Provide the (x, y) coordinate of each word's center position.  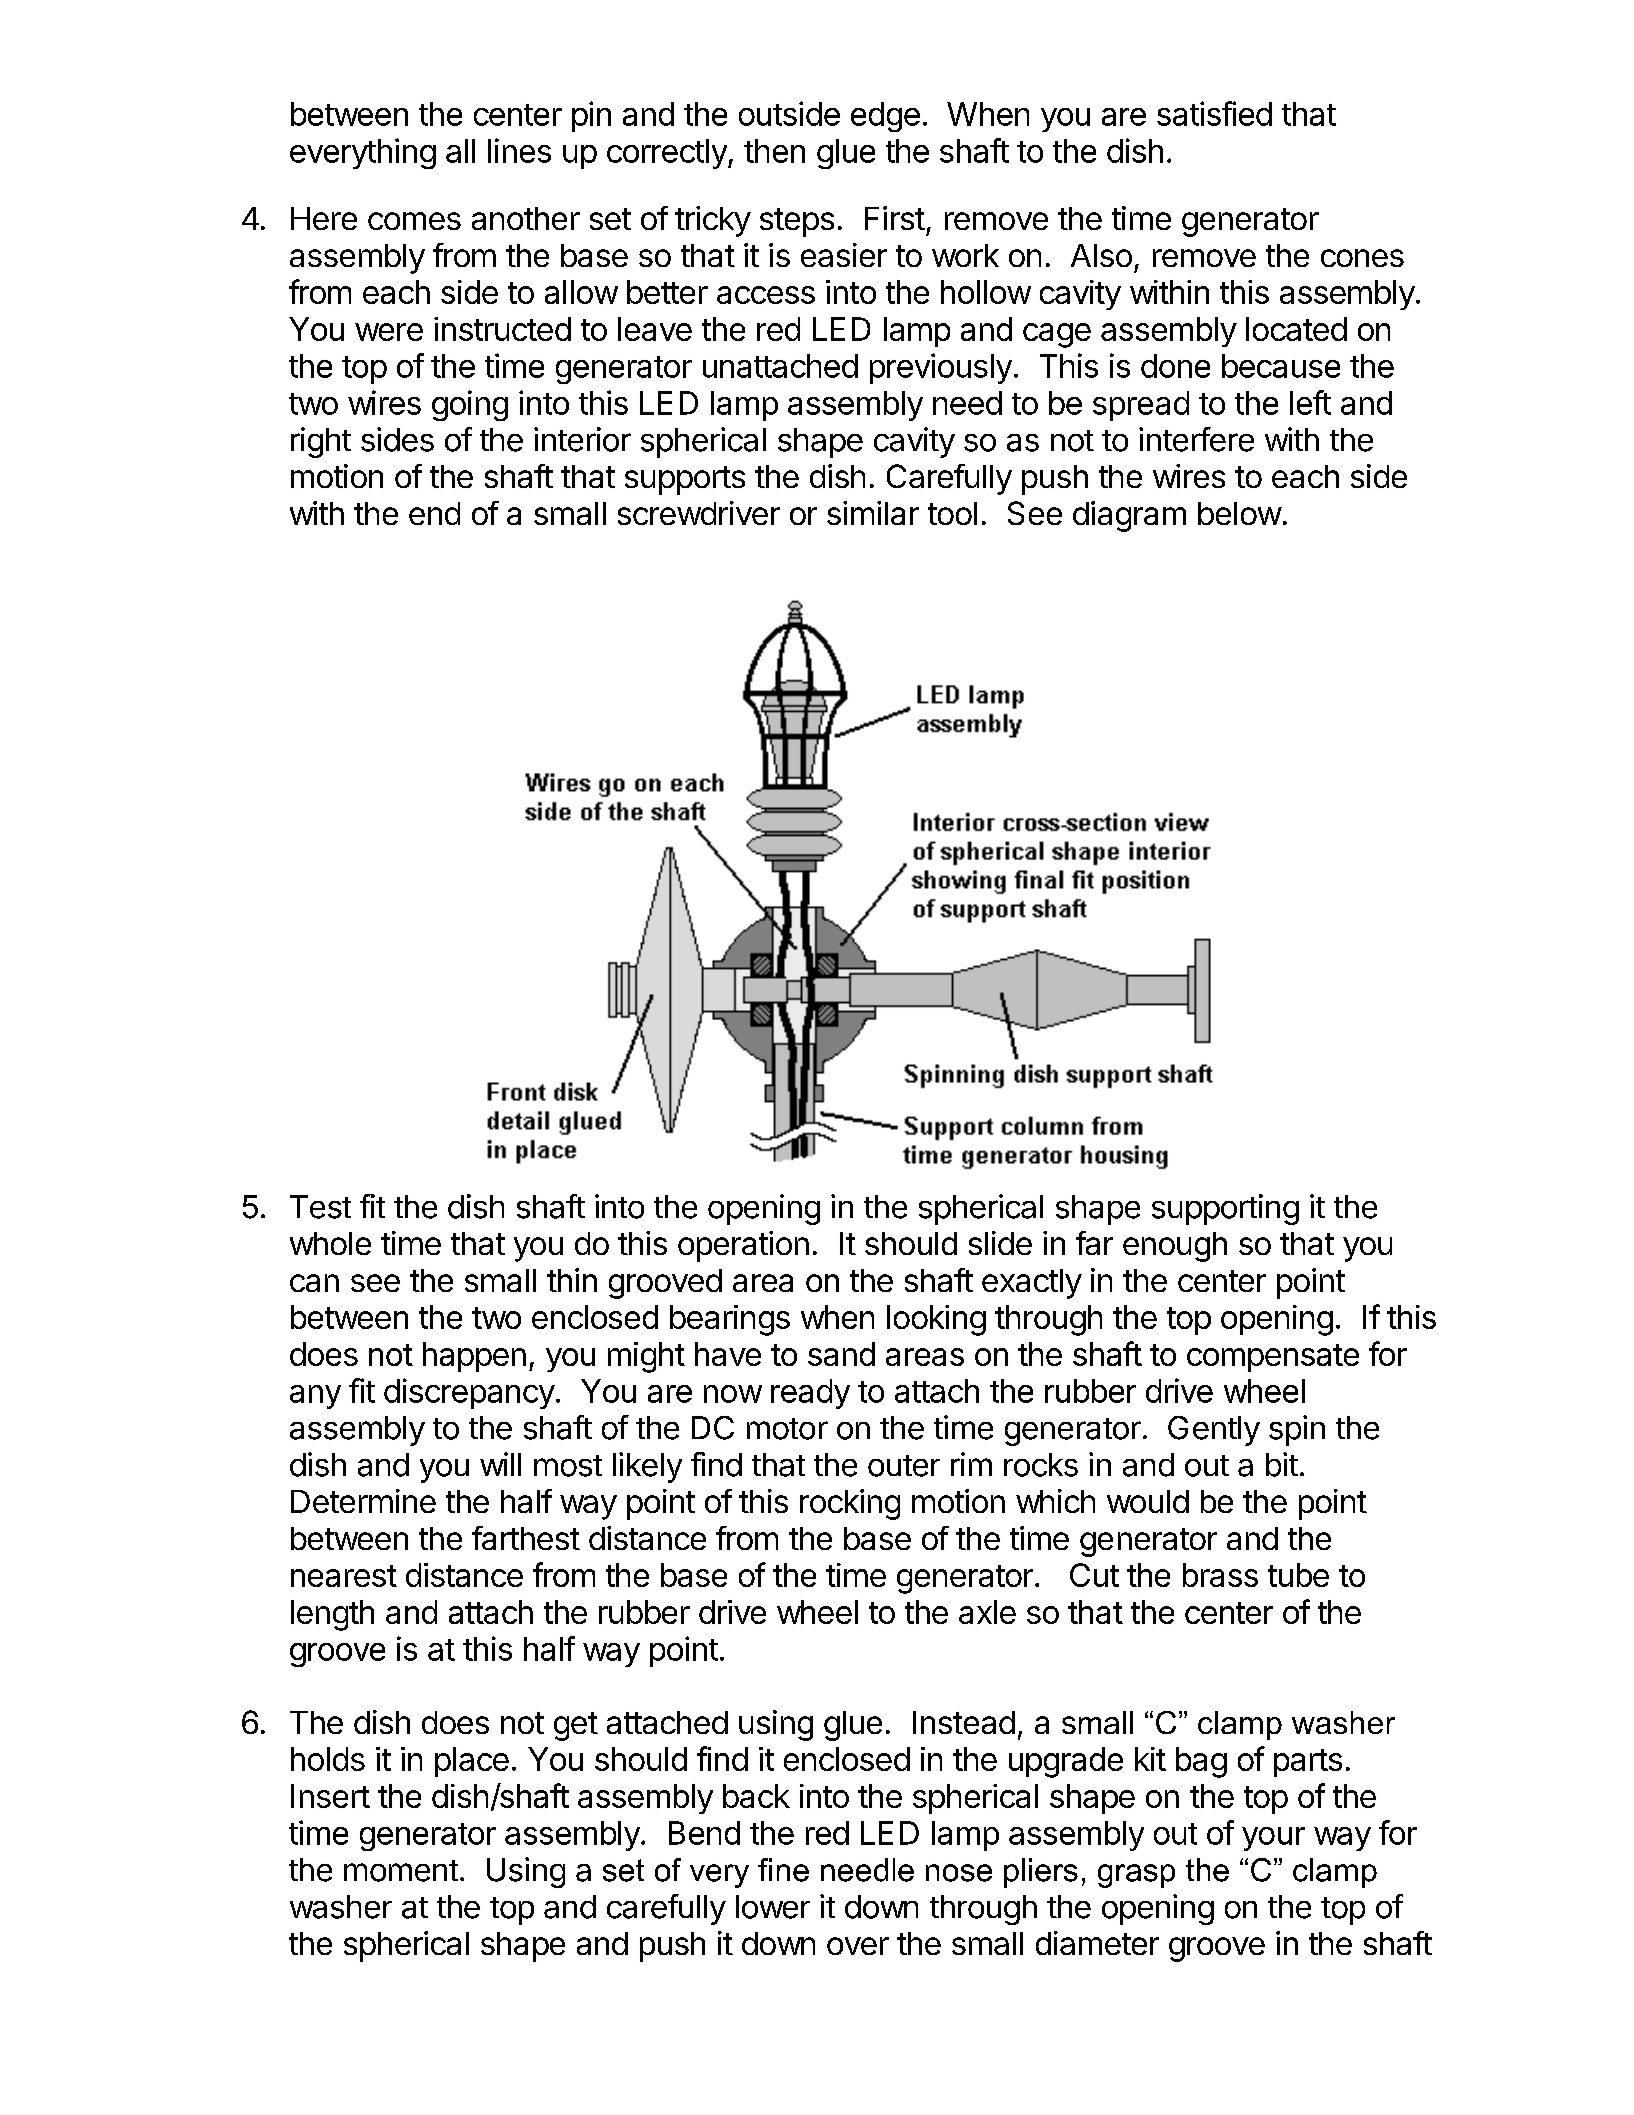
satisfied (1214, 113)
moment (401, 1871)
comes (414, 221)
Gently (1214, 1431)
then (774, 151)
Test (320, 1207)
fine (783, 1870)
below (1240, 513)
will (500, 1464)
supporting (1225, 1209)
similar (873, 513)
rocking (850, 1504)
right (321, 442)
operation (743, 1246)
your (1273, 1839)
